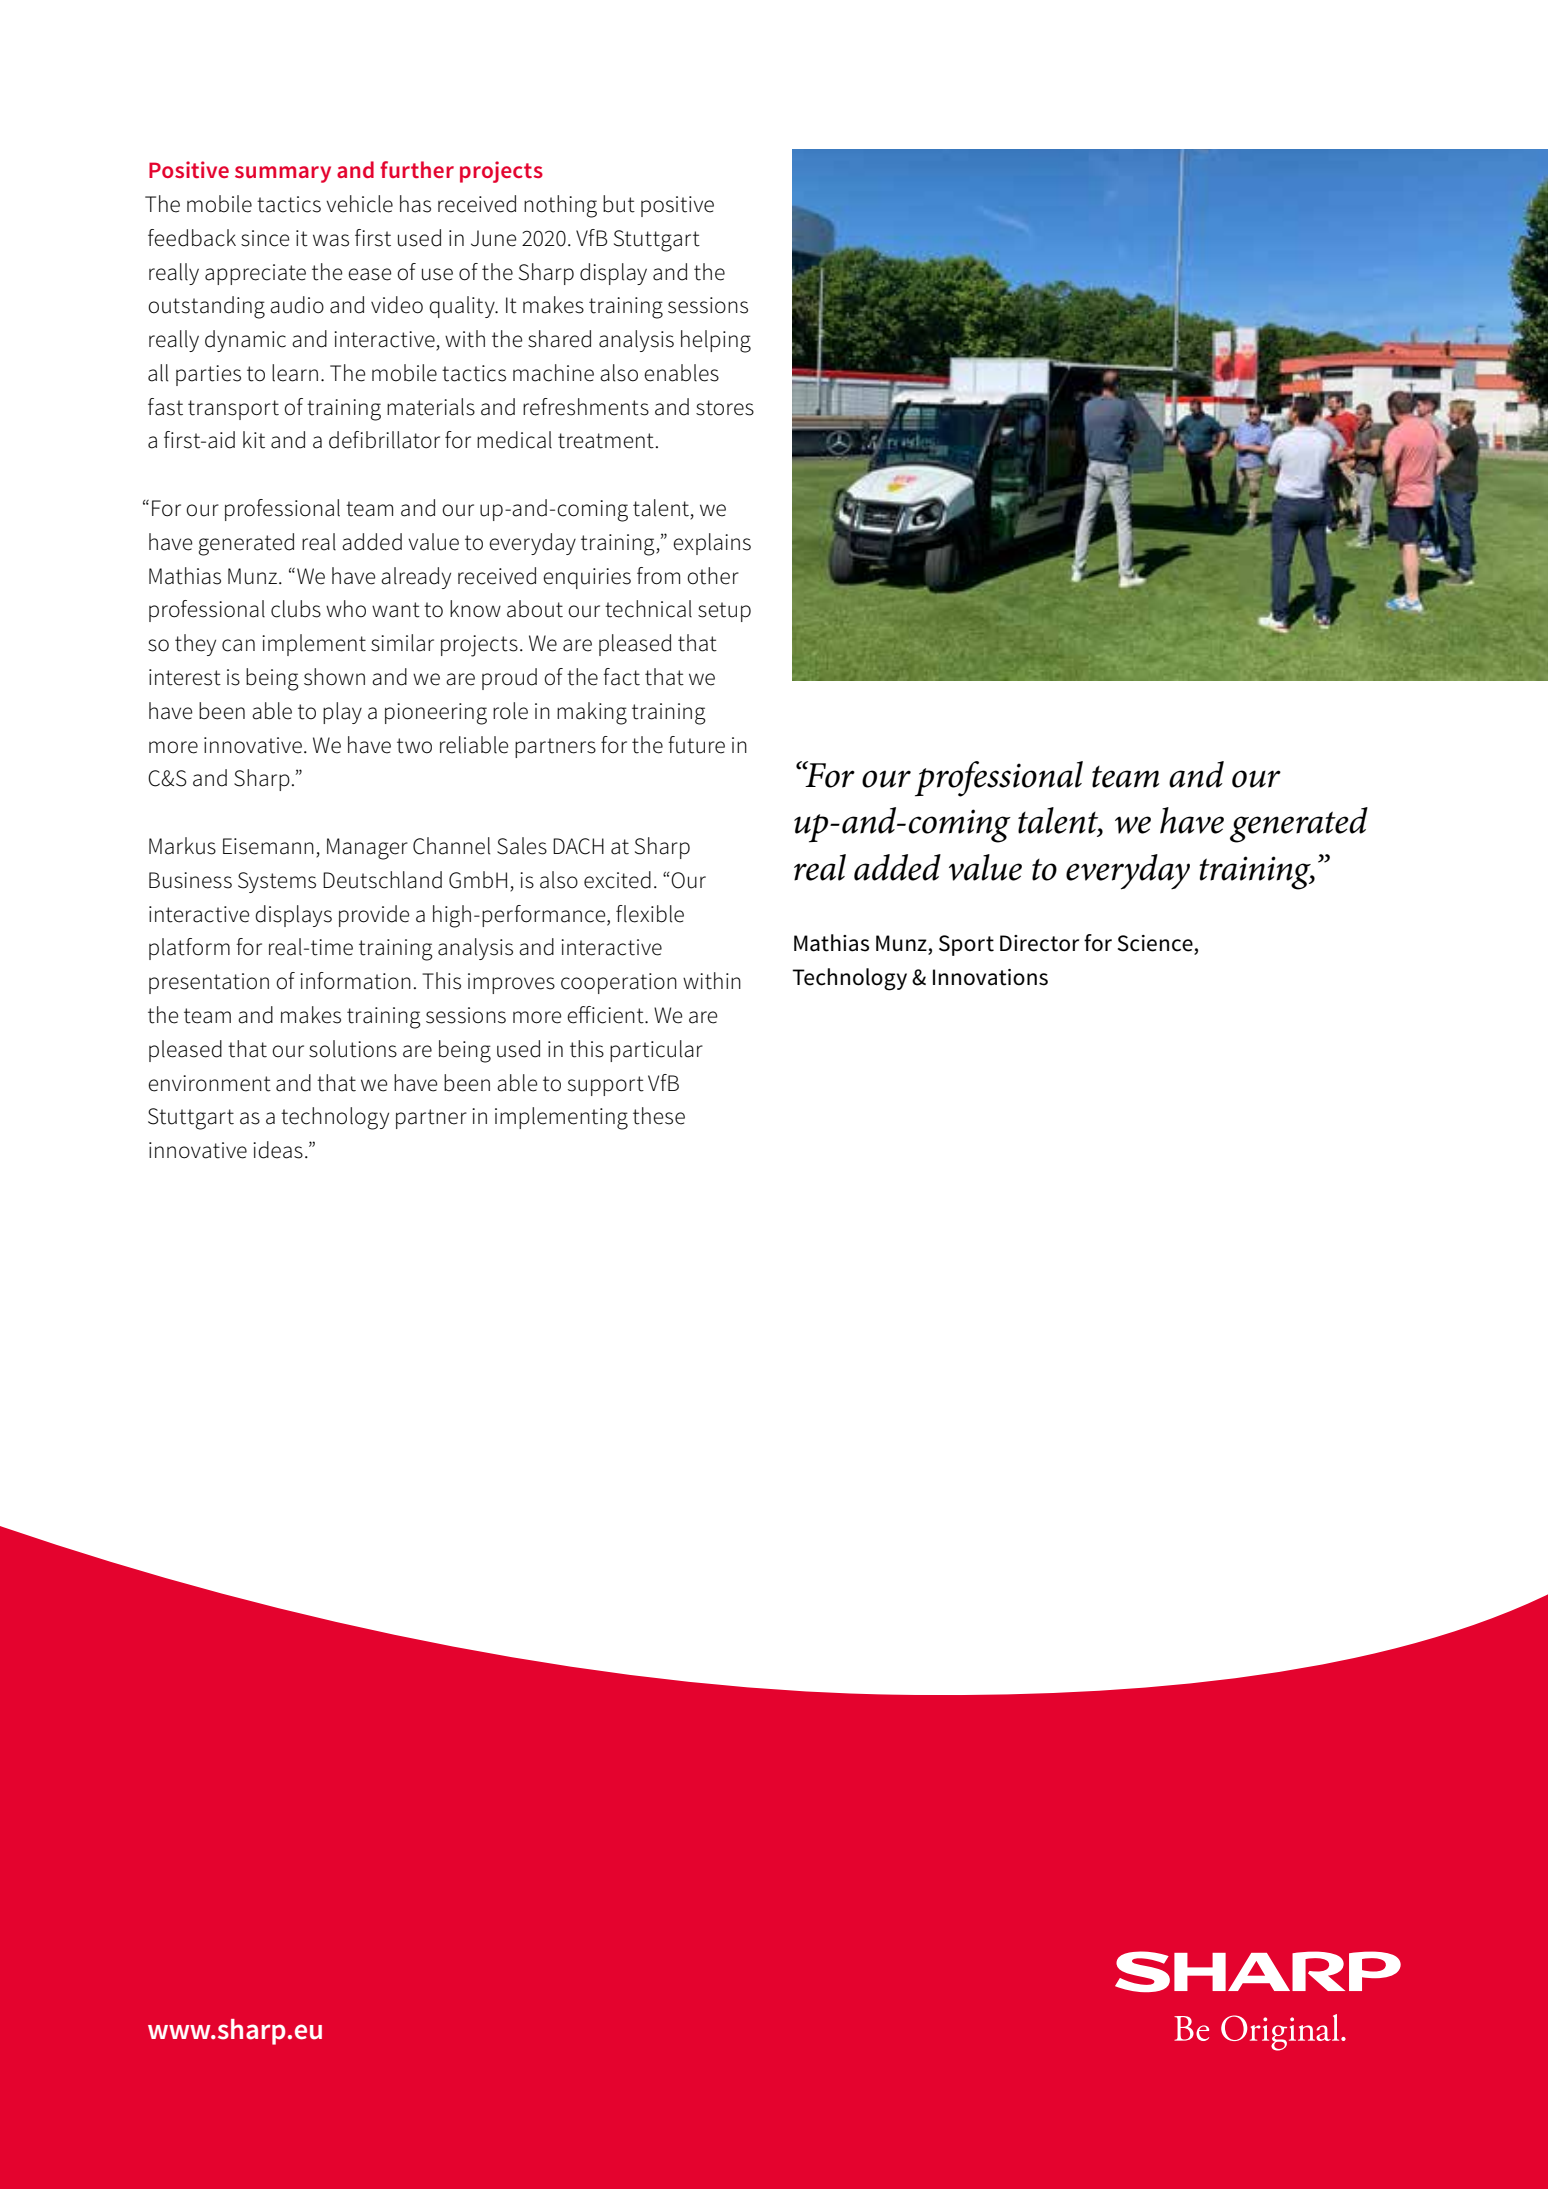 This screenshot has width=1548, height=2189. I want to click on Innovations, so click(990, 977).
